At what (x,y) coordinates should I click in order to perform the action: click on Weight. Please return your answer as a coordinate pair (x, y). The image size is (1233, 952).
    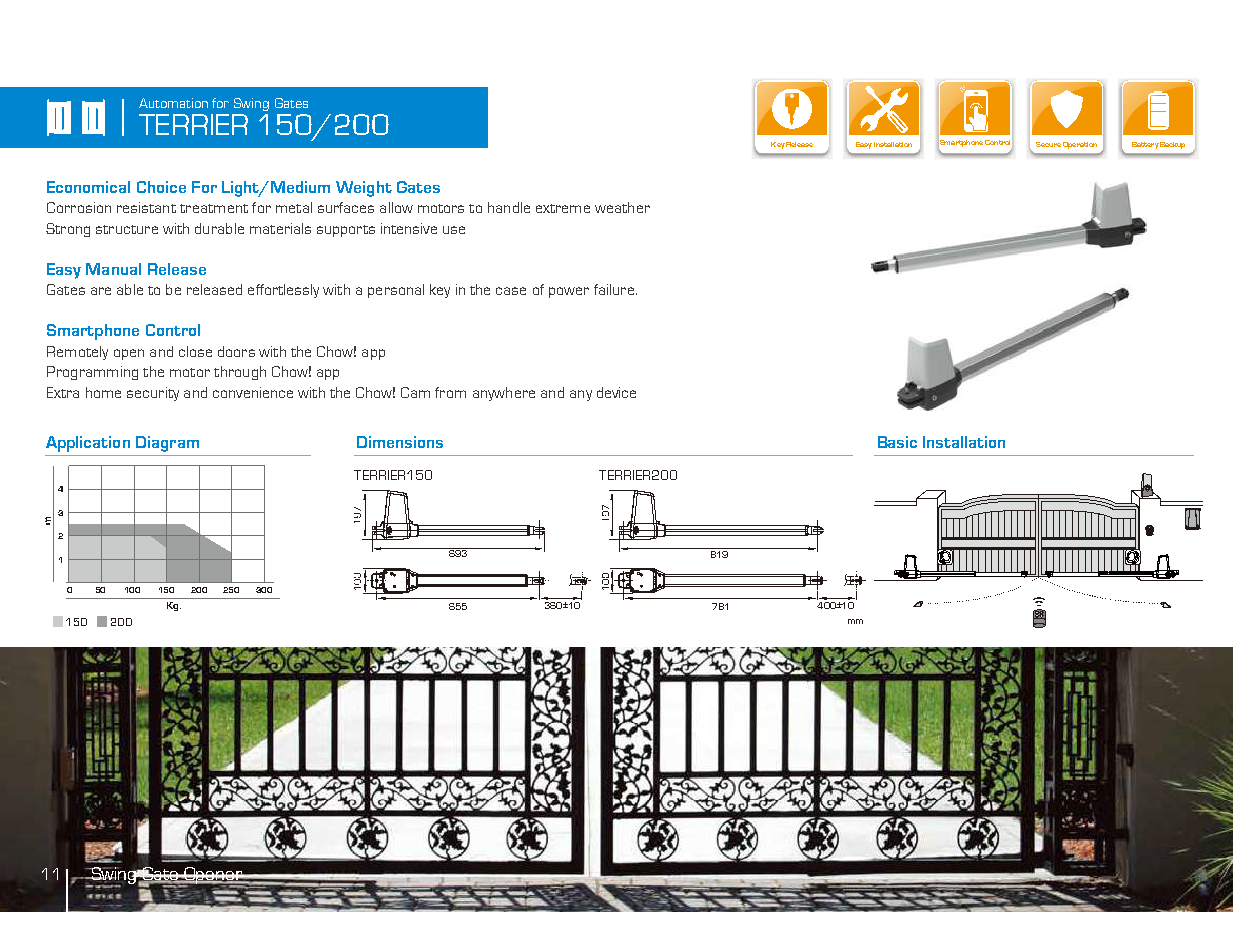
    Looking at the image, I should click on (364, 189).
